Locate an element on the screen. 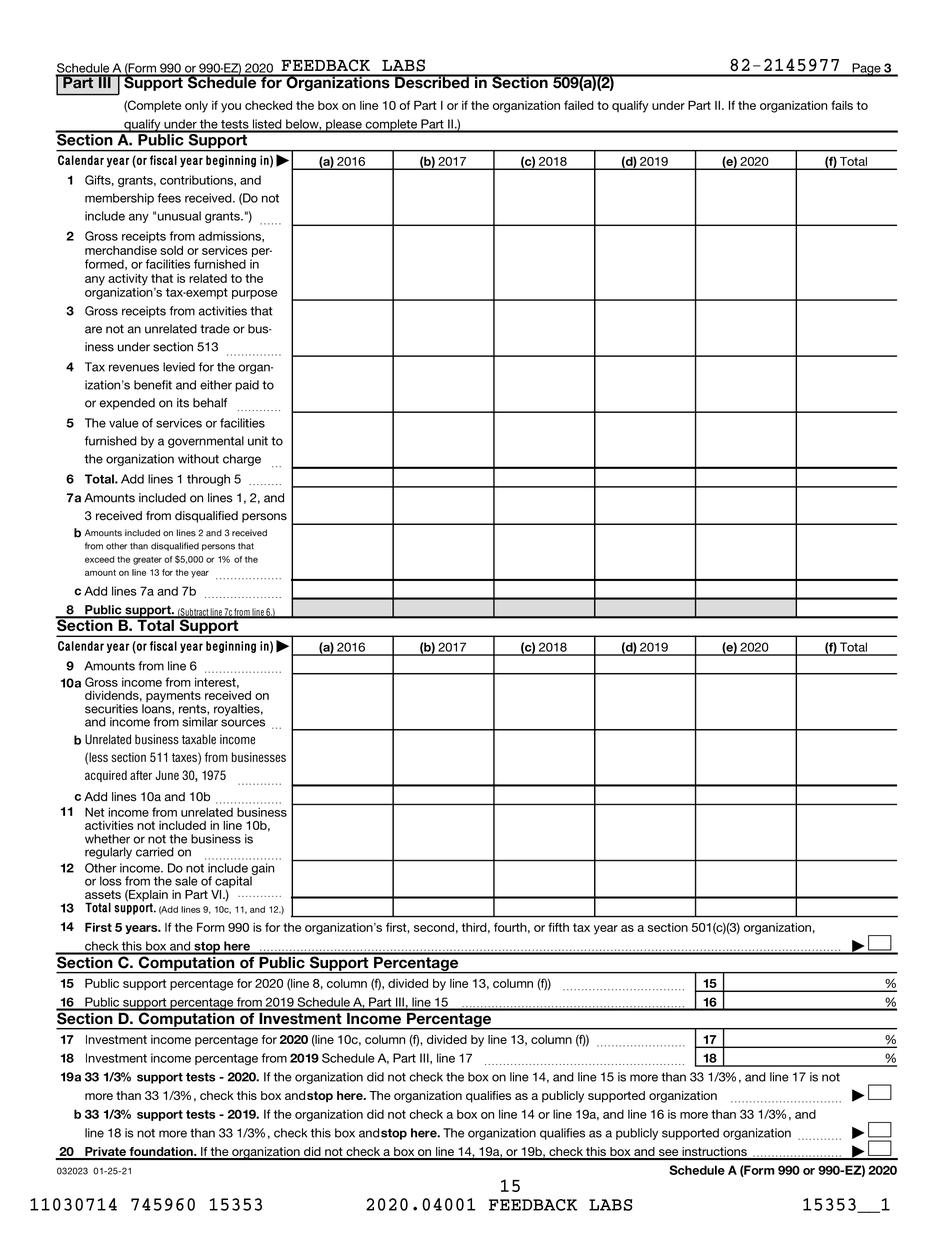 Image resolution: width=952 pixels, height=1233 pixels. payments is located at coordinates (173, 698).
